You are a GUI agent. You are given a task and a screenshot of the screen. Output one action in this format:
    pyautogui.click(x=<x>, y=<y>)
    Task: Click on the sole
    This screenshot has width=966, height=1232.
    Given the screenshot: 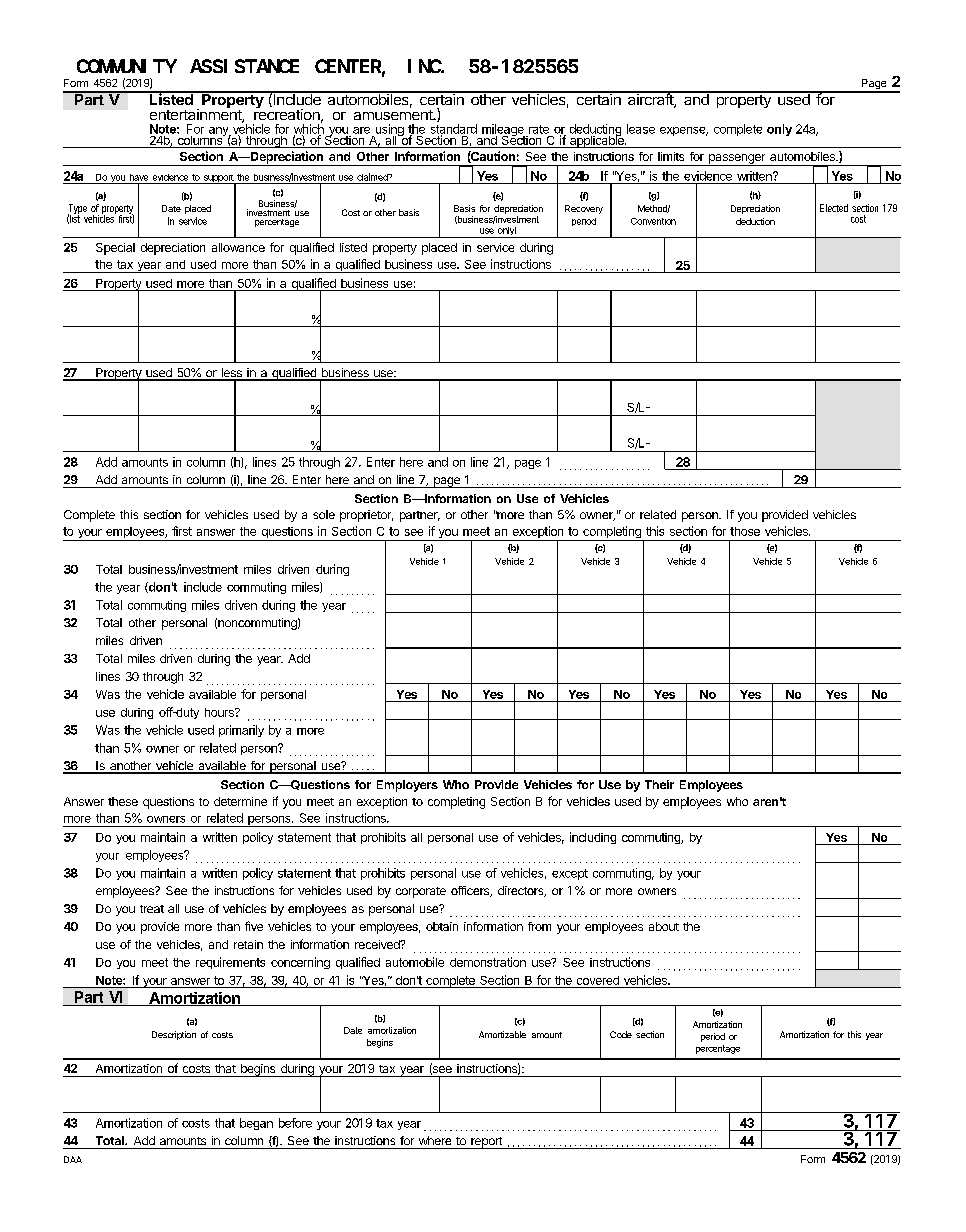 What is the action you would take?
    pyautogui.click(x=324, y=514)
